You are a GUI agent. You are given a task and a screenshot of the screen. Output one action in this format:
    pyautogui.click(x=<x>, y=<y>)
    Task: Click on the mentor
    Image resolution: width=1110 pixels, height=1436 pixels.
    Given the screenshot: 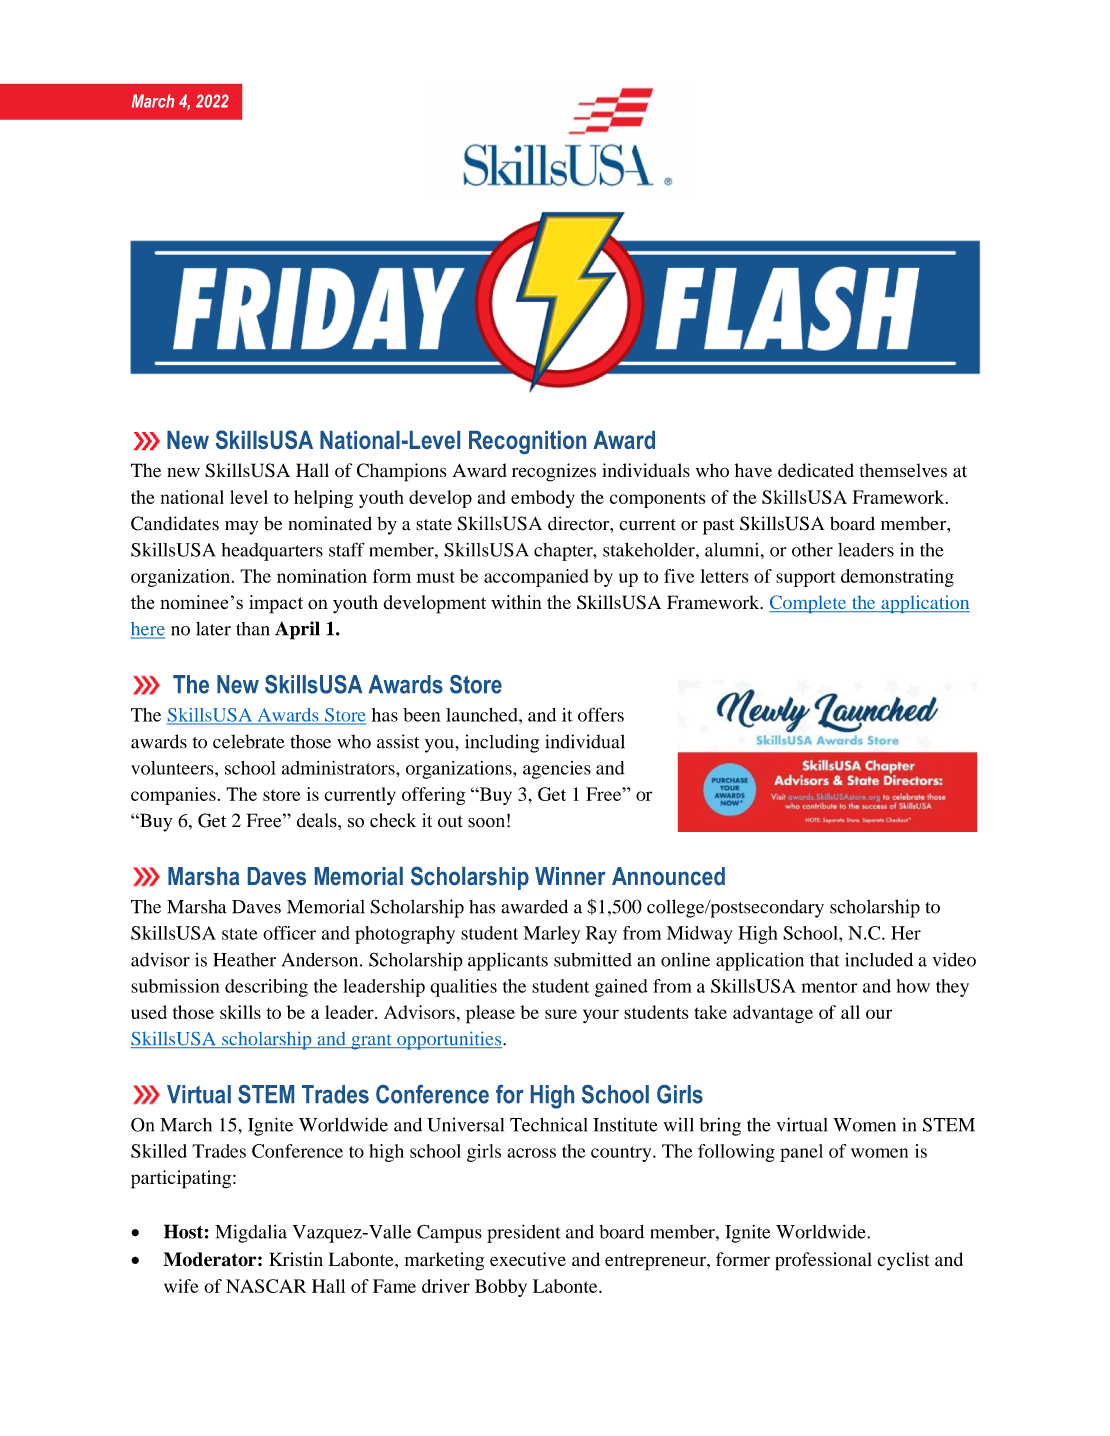 What is the action you would take?
    pyautogui.click(x=829, y=987)
